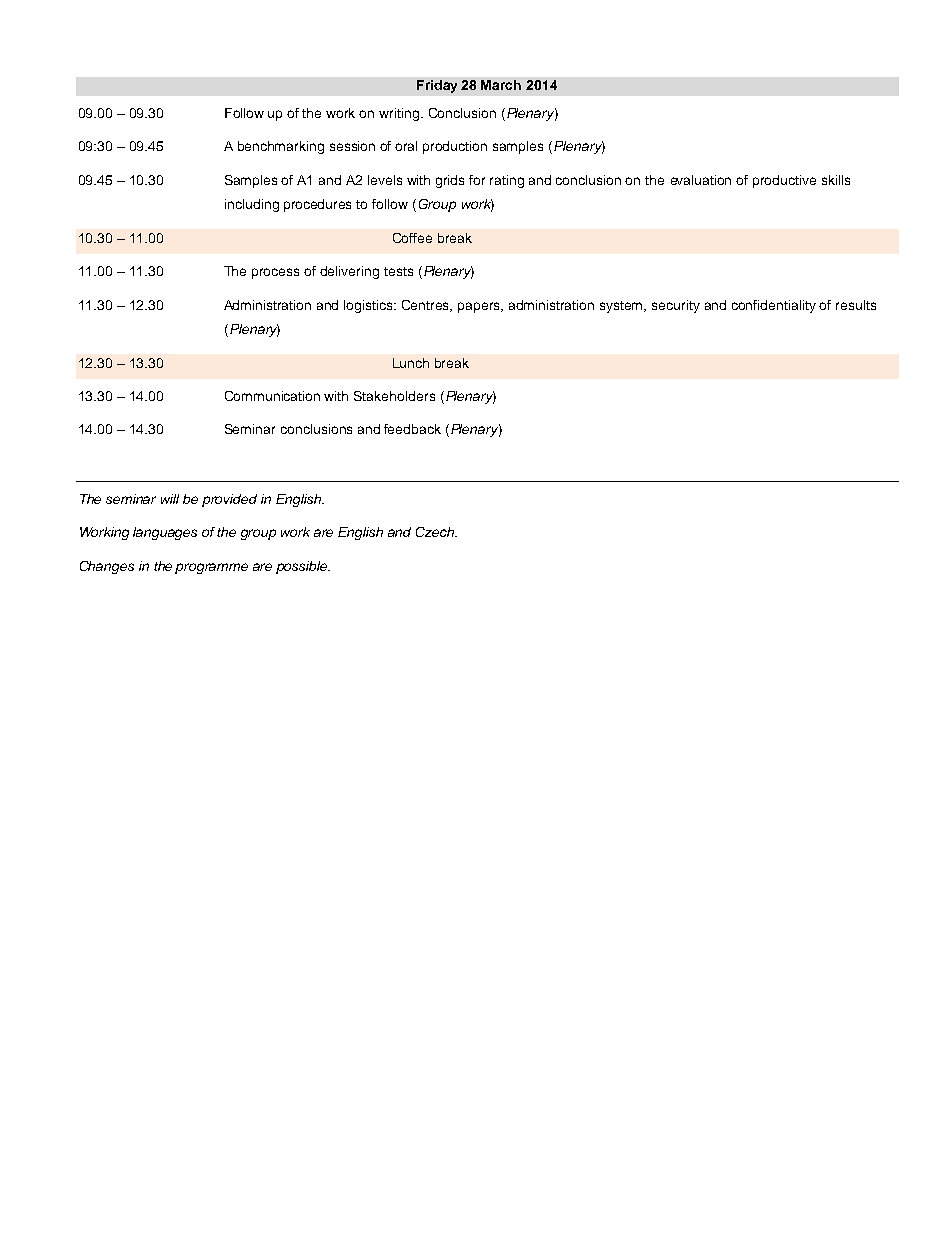  I want to click on process, so click(275, 273).
